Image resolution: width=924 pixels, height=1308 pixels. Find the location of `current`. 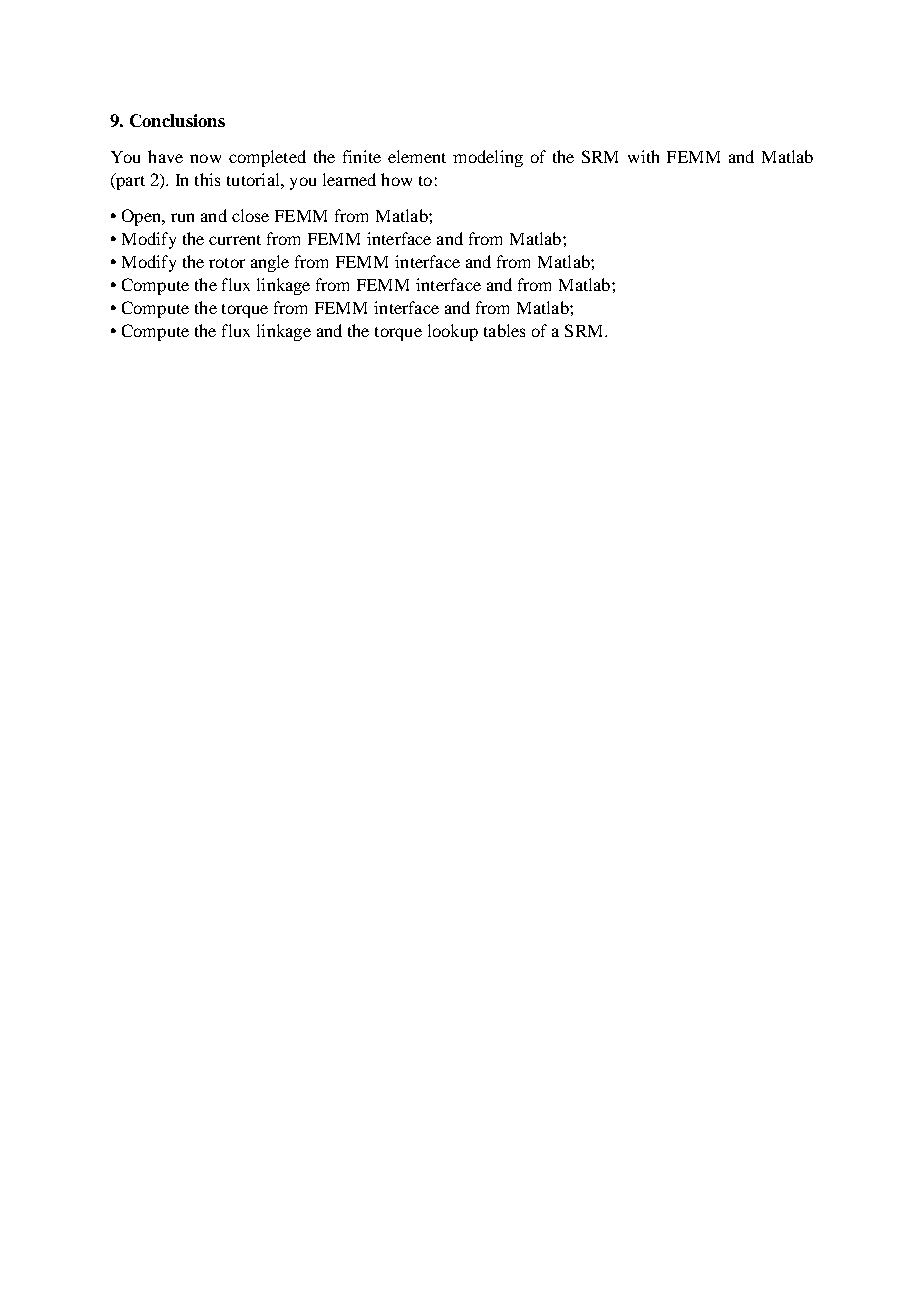

current is located at coordinates (235, 240).
